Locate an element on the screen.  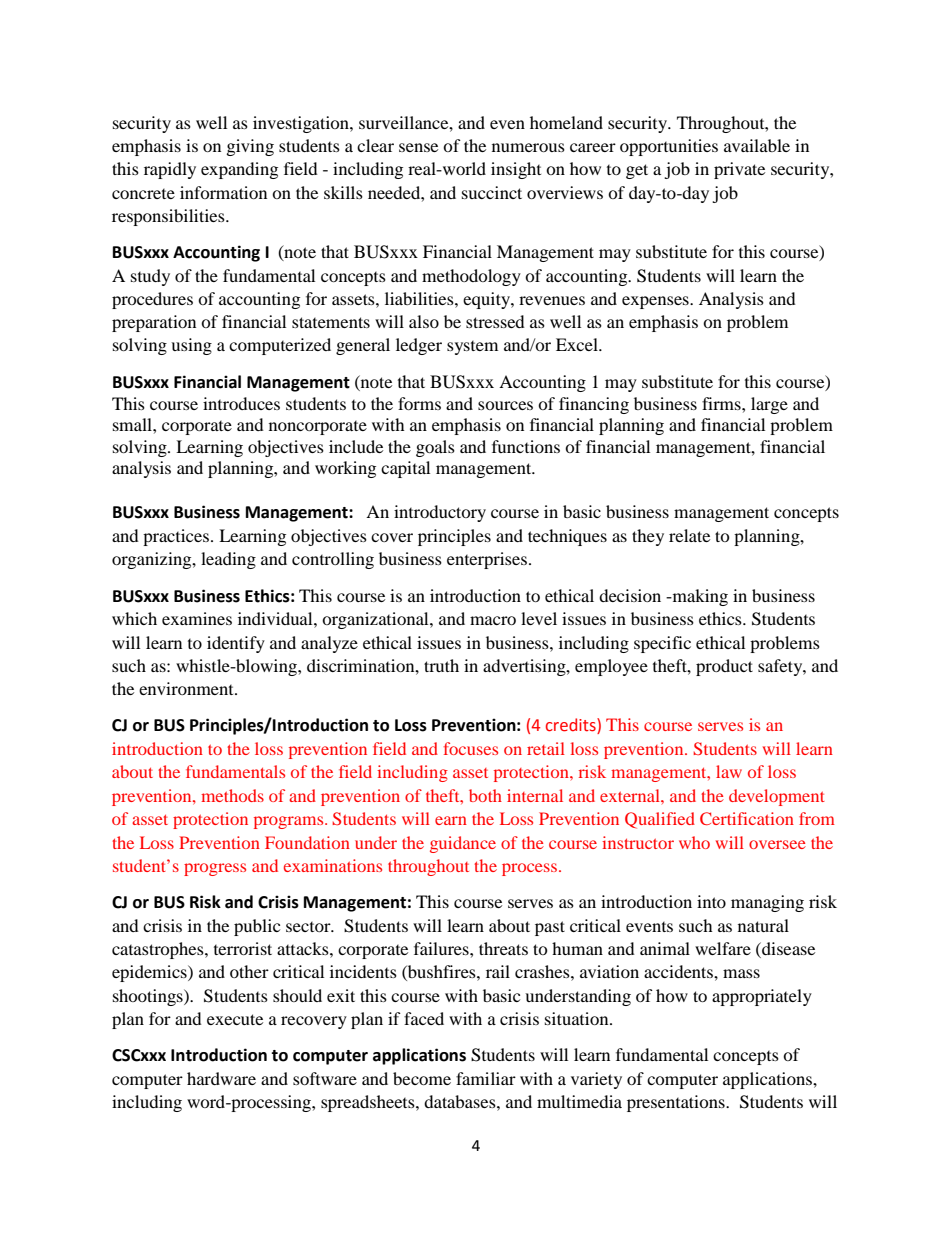
available is located at coordinates (757, 145).
